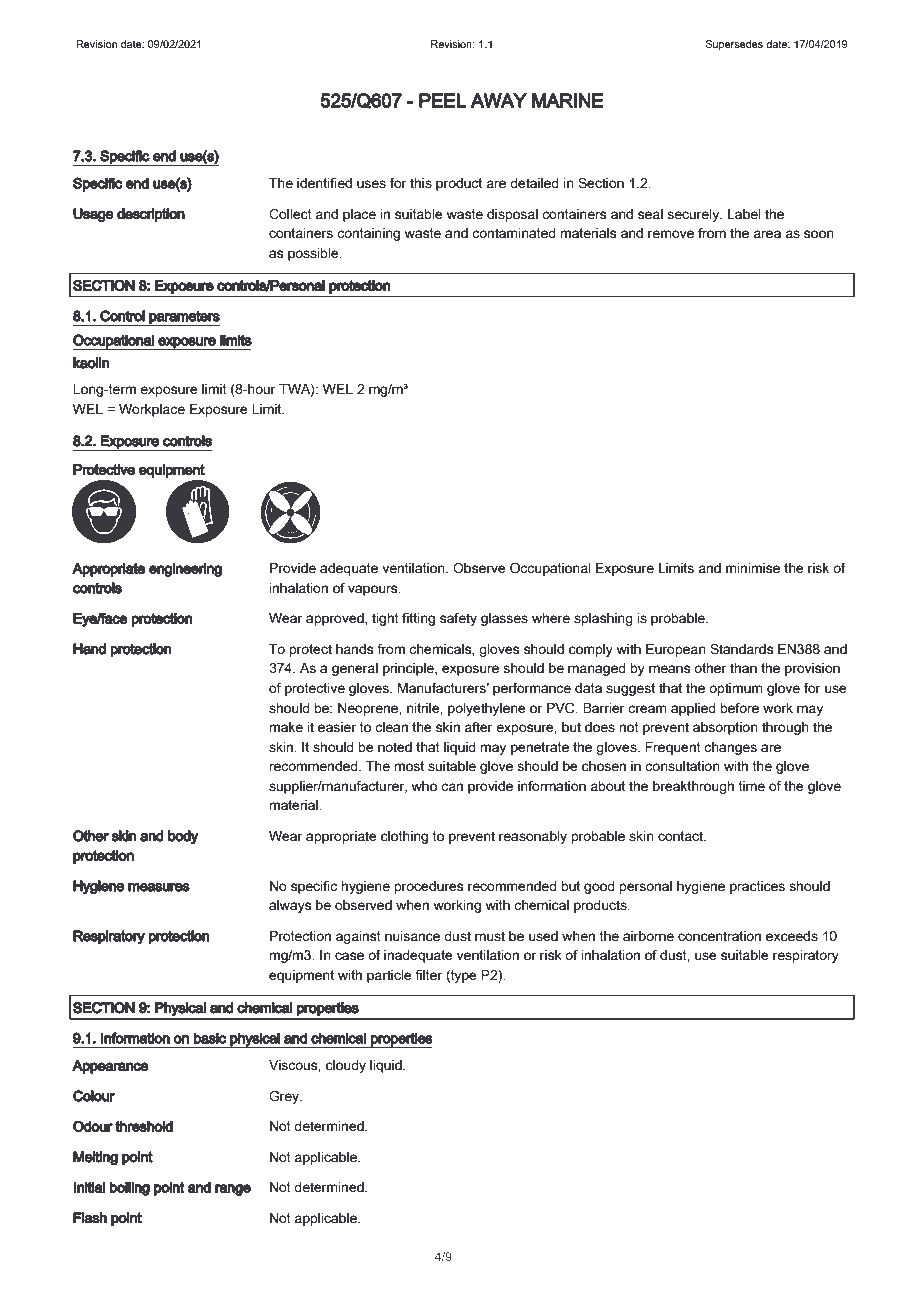 The width and height of the image is (924, 1308). Describe the element at coordinates (130, 1188) in the image. I see `boiling` at that location.
